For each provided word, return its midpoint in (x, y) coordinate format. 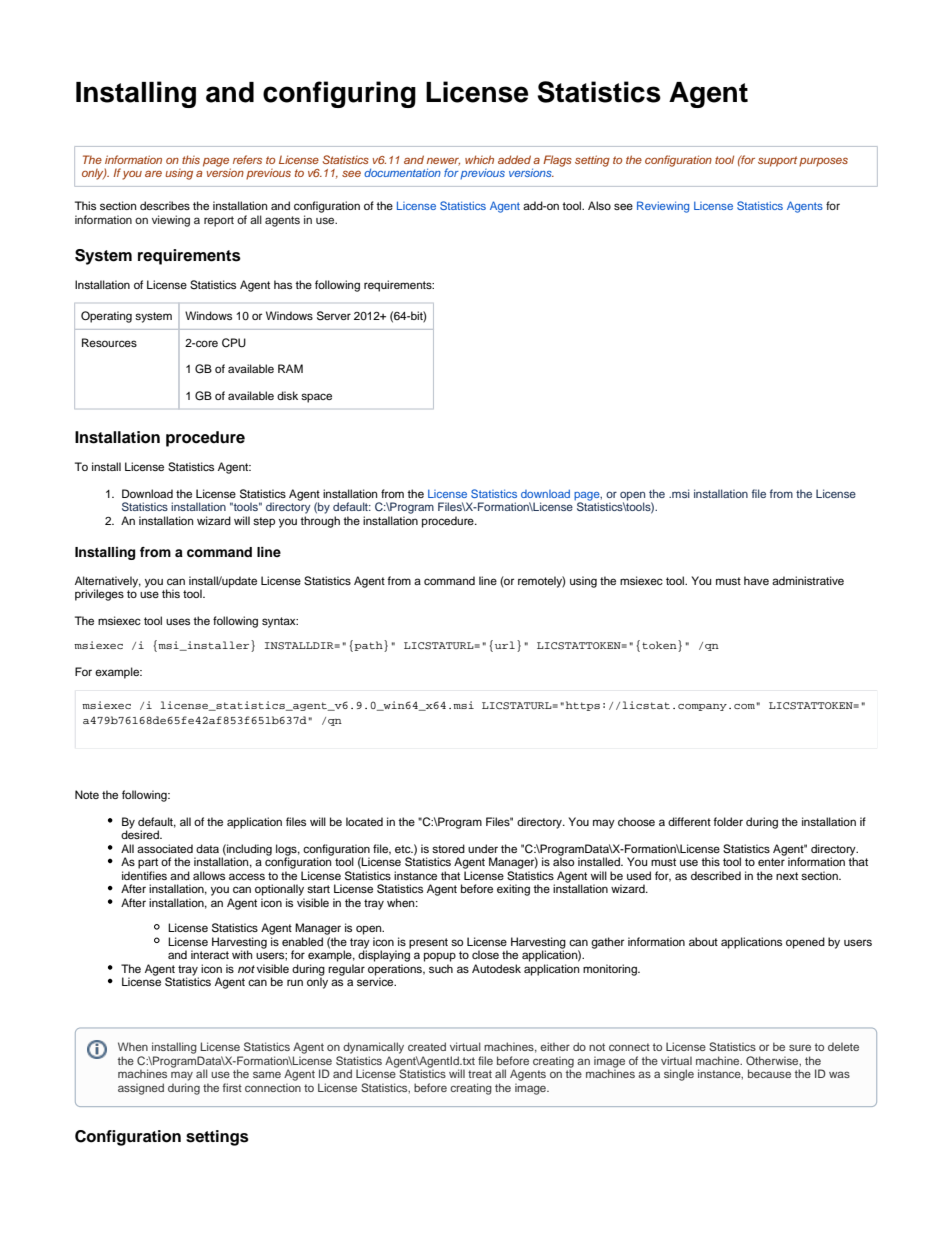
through (320, 522)
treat (480, 1074)
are (153, 173)
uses (178, 621)
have (756, 580)
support (777, 161)
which (479, 159)
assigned (141, 1089)
